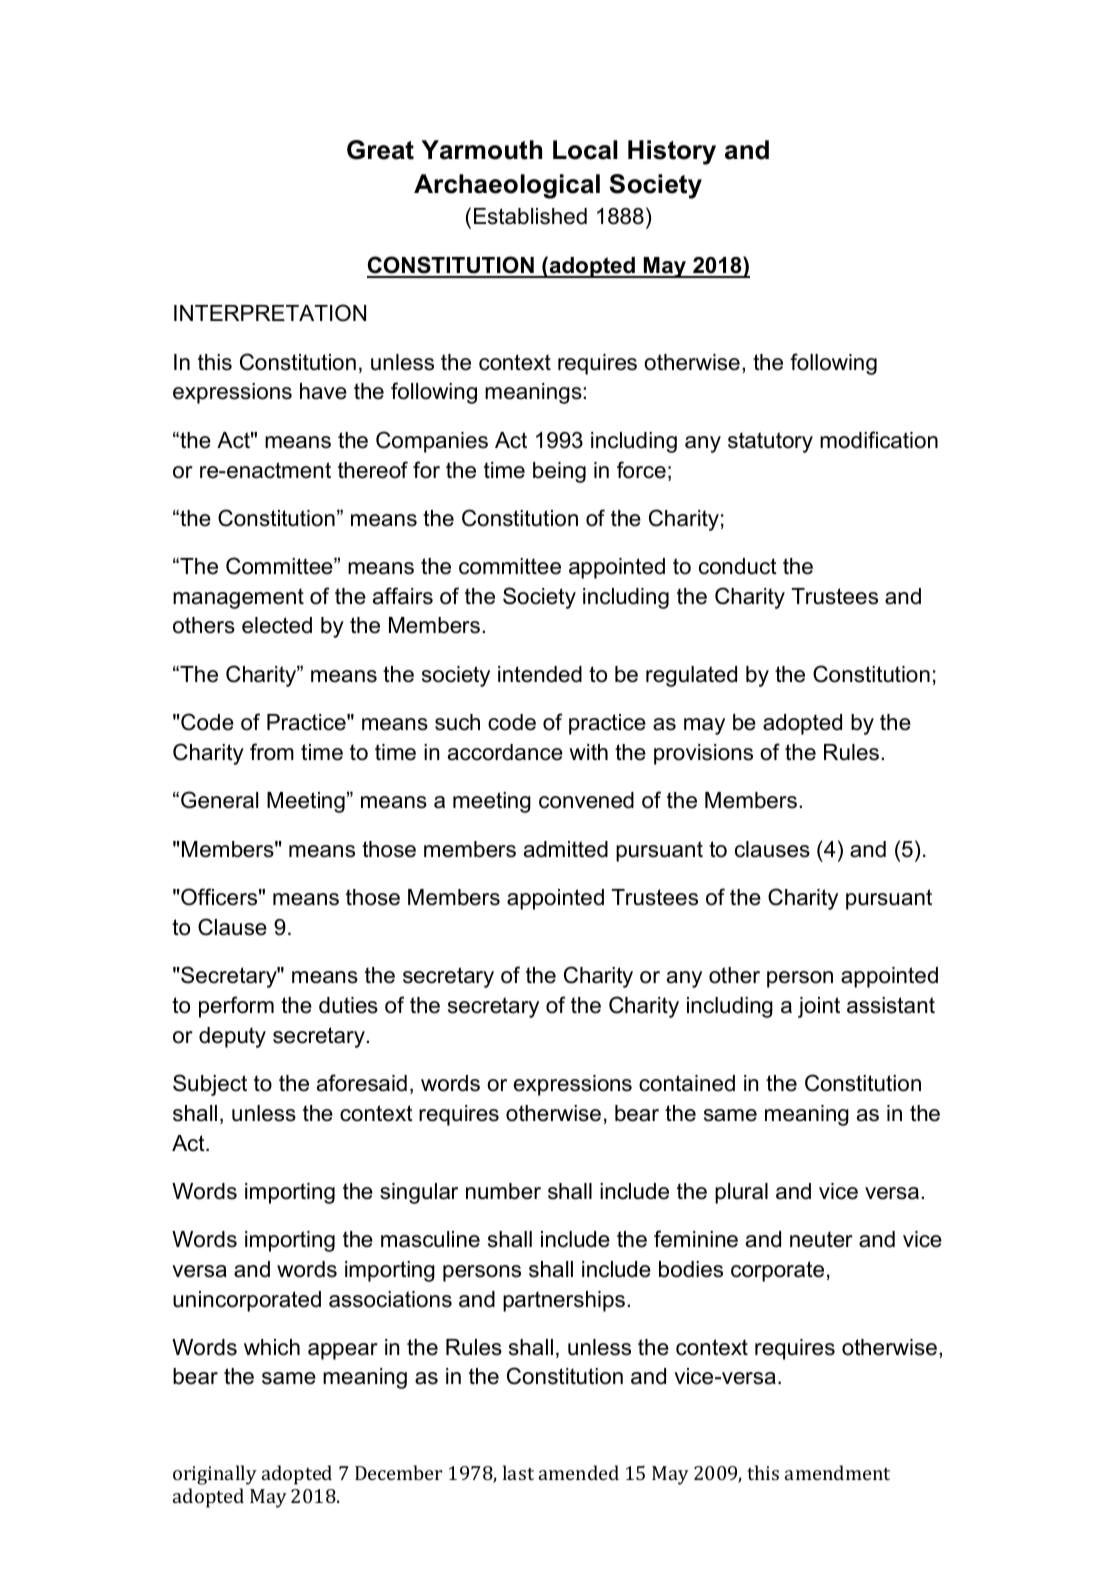  I want to click on originally, so click(215, 1475).
